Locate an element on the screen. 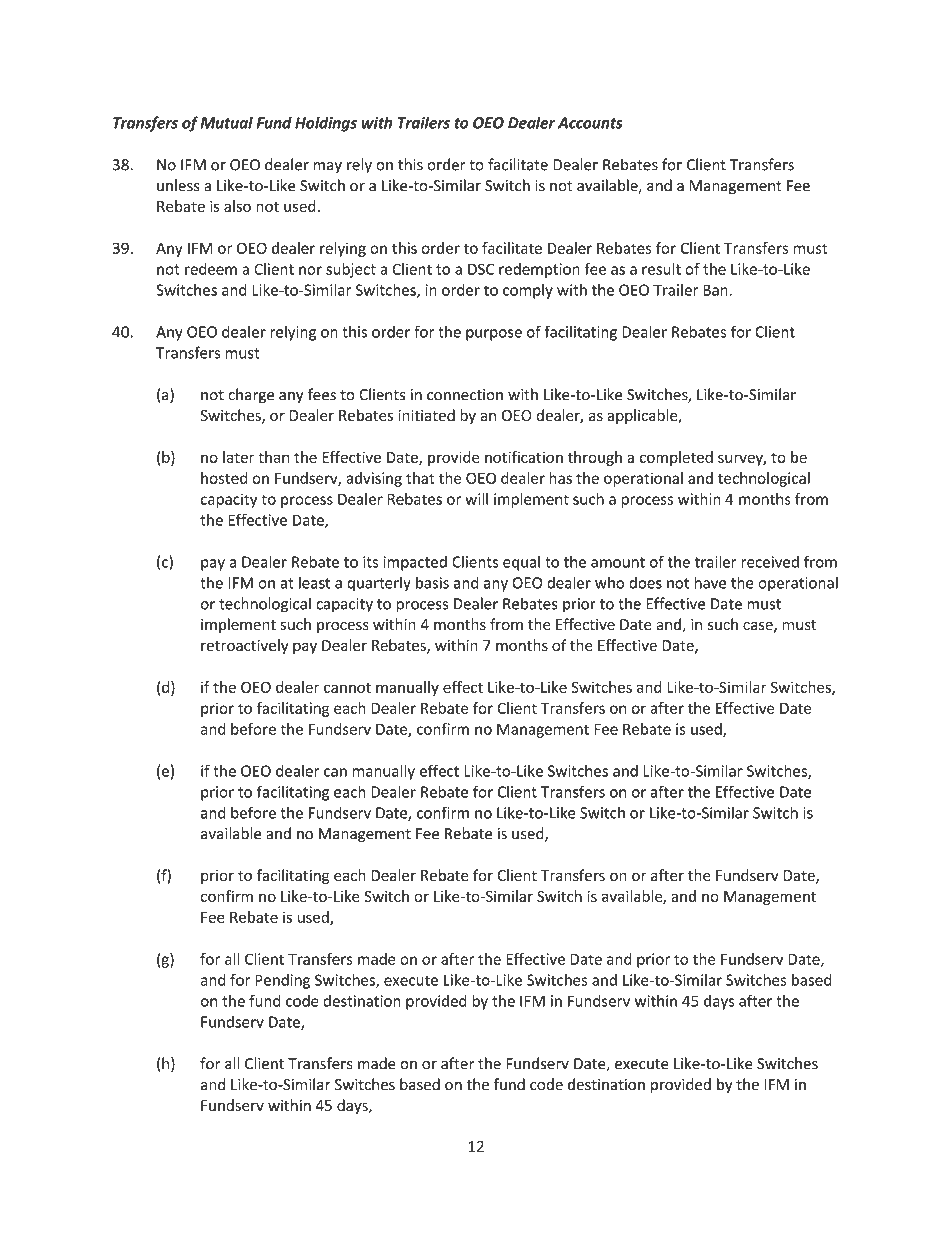  Mutual is located at coordinates (227, 122).
